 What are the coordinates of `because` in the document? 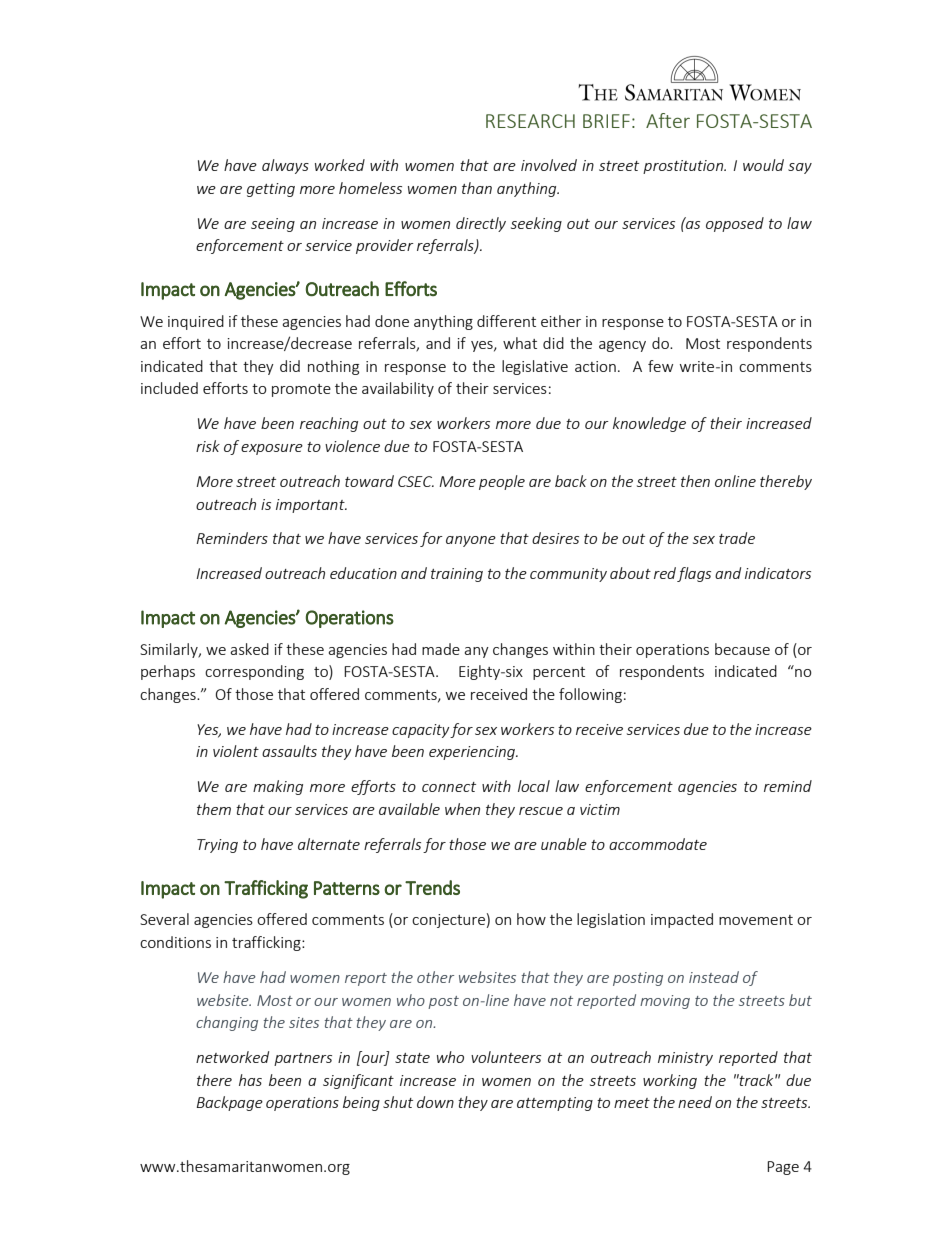 It's located at (742, 649).
